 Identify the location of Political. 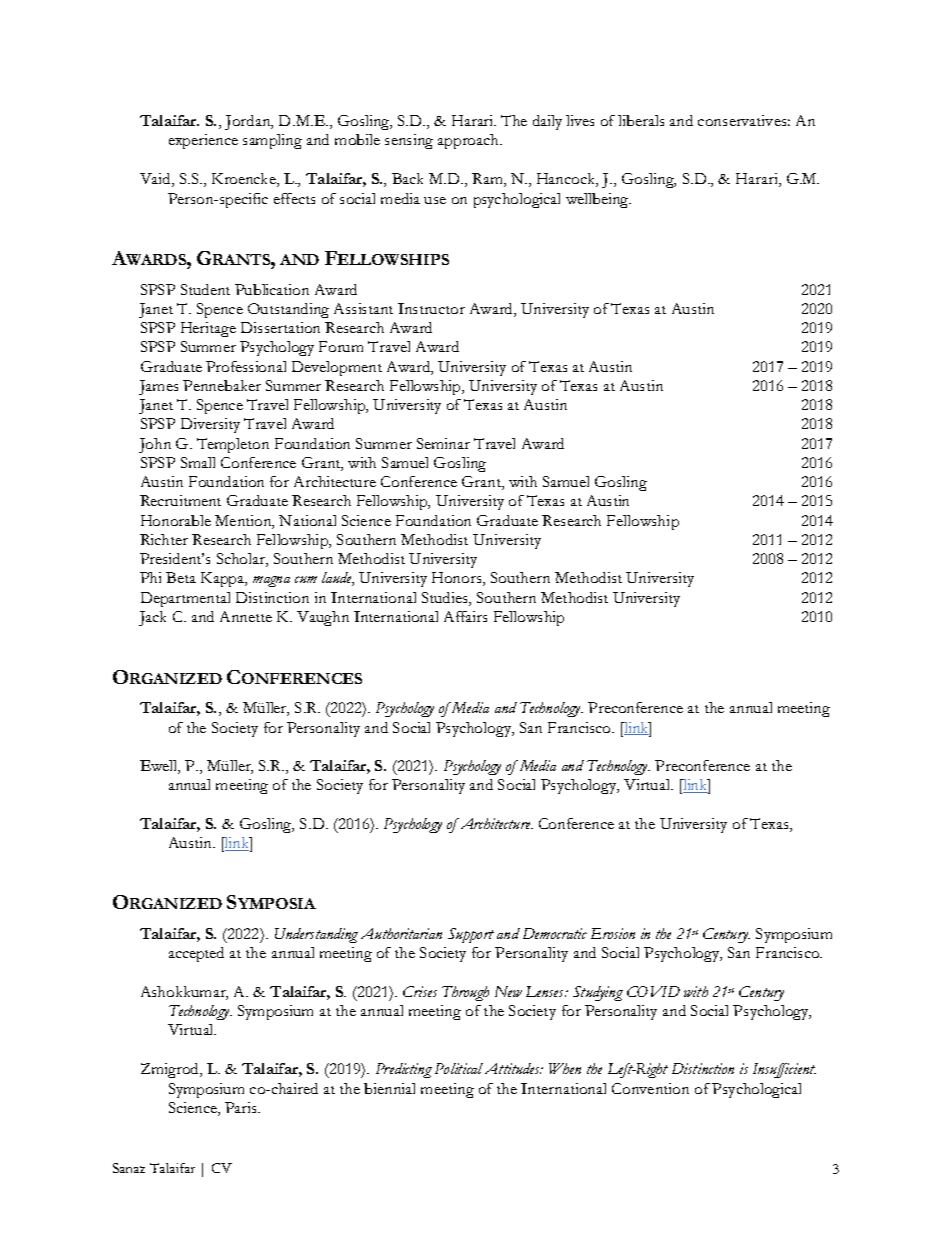
(459, 1068).
